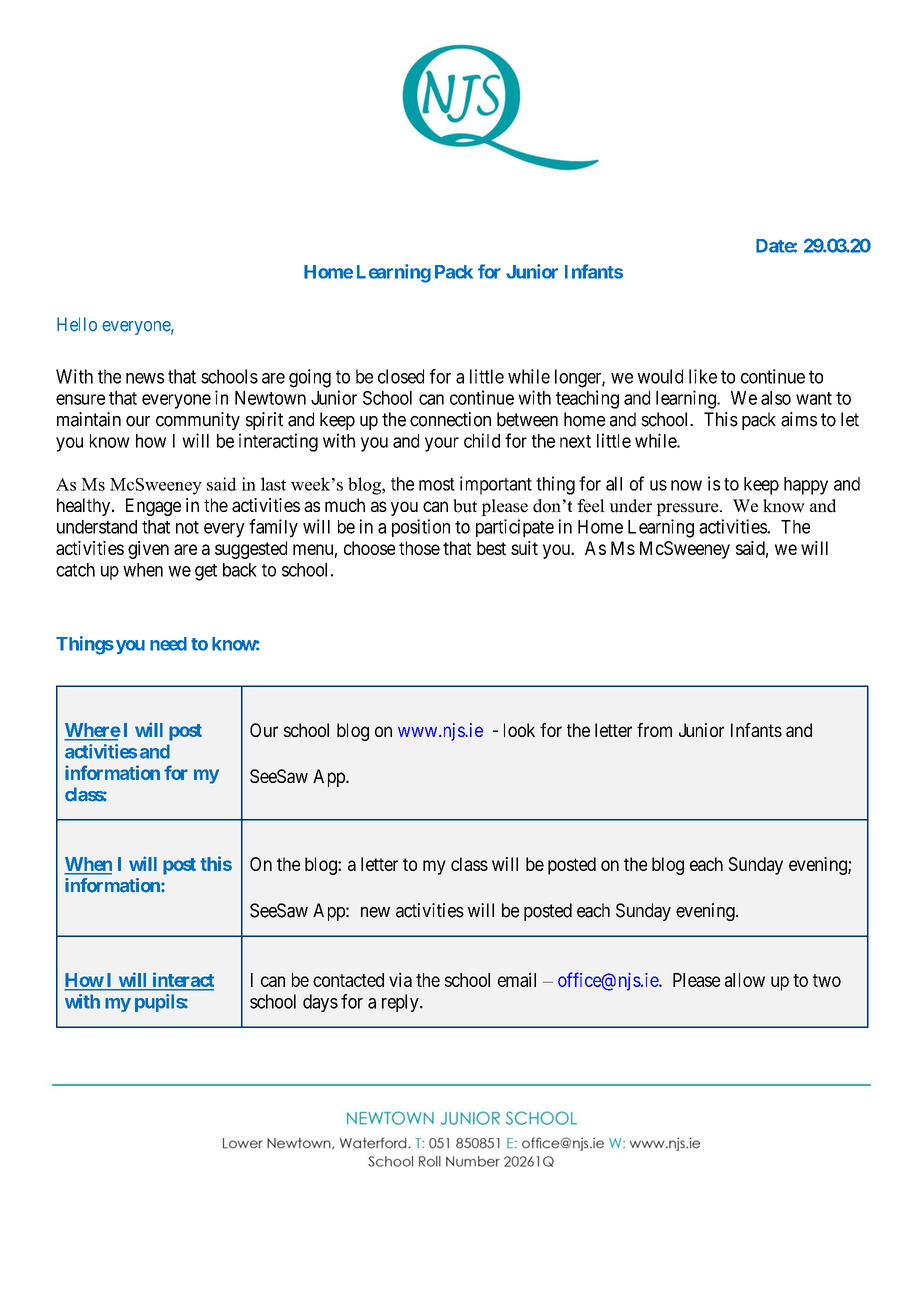 The height and width of the image is (1309, 924). I want to click on via, so click(400, 979).
